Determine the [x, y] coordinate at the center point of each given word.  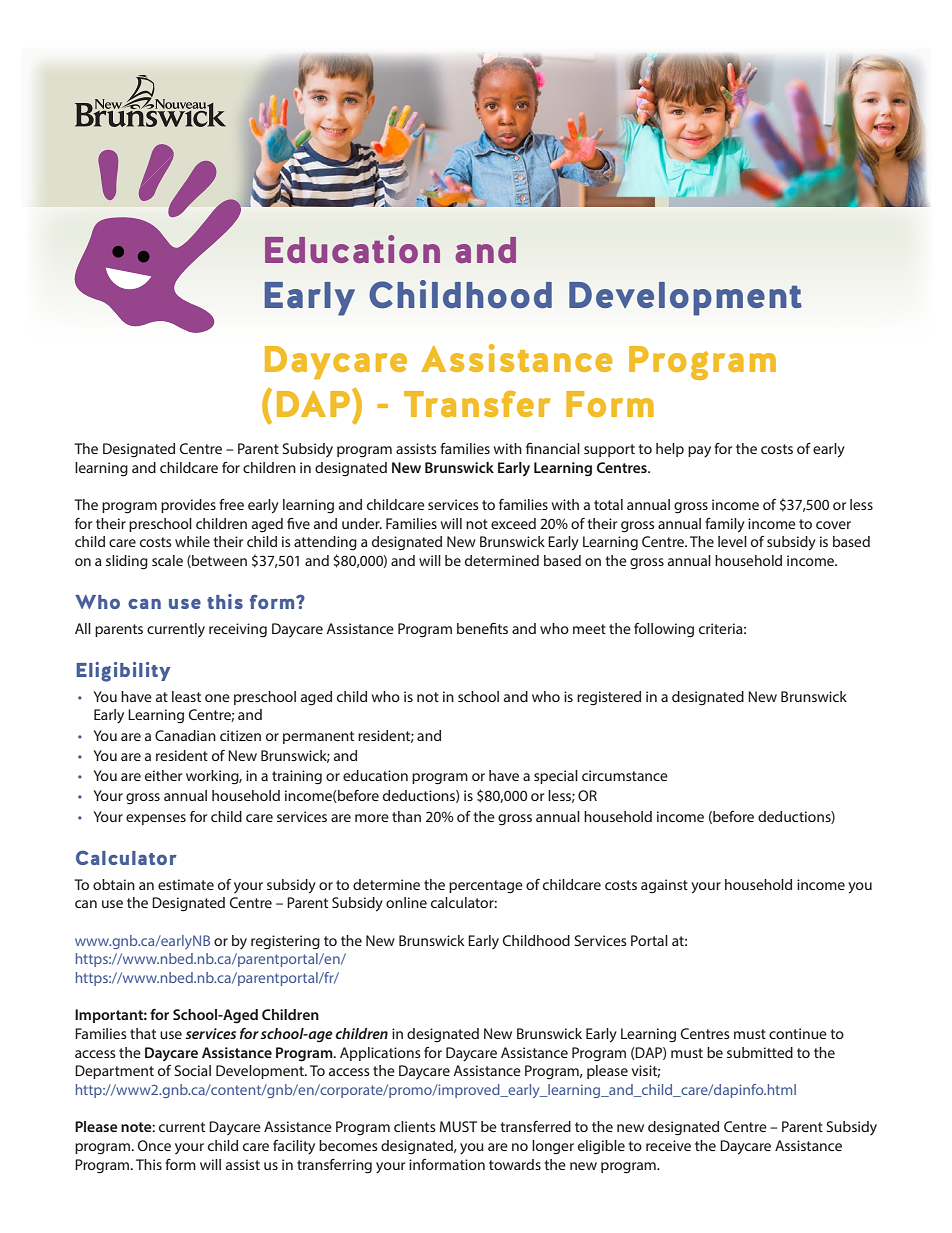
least [186, 696]
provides [188, 506]
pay [699, 452]
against [664, 886]
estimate [186, 884]
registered [609, 698]
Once [154, 1145]
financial [553, 448]
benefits [482, 628]
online [406, 902]
